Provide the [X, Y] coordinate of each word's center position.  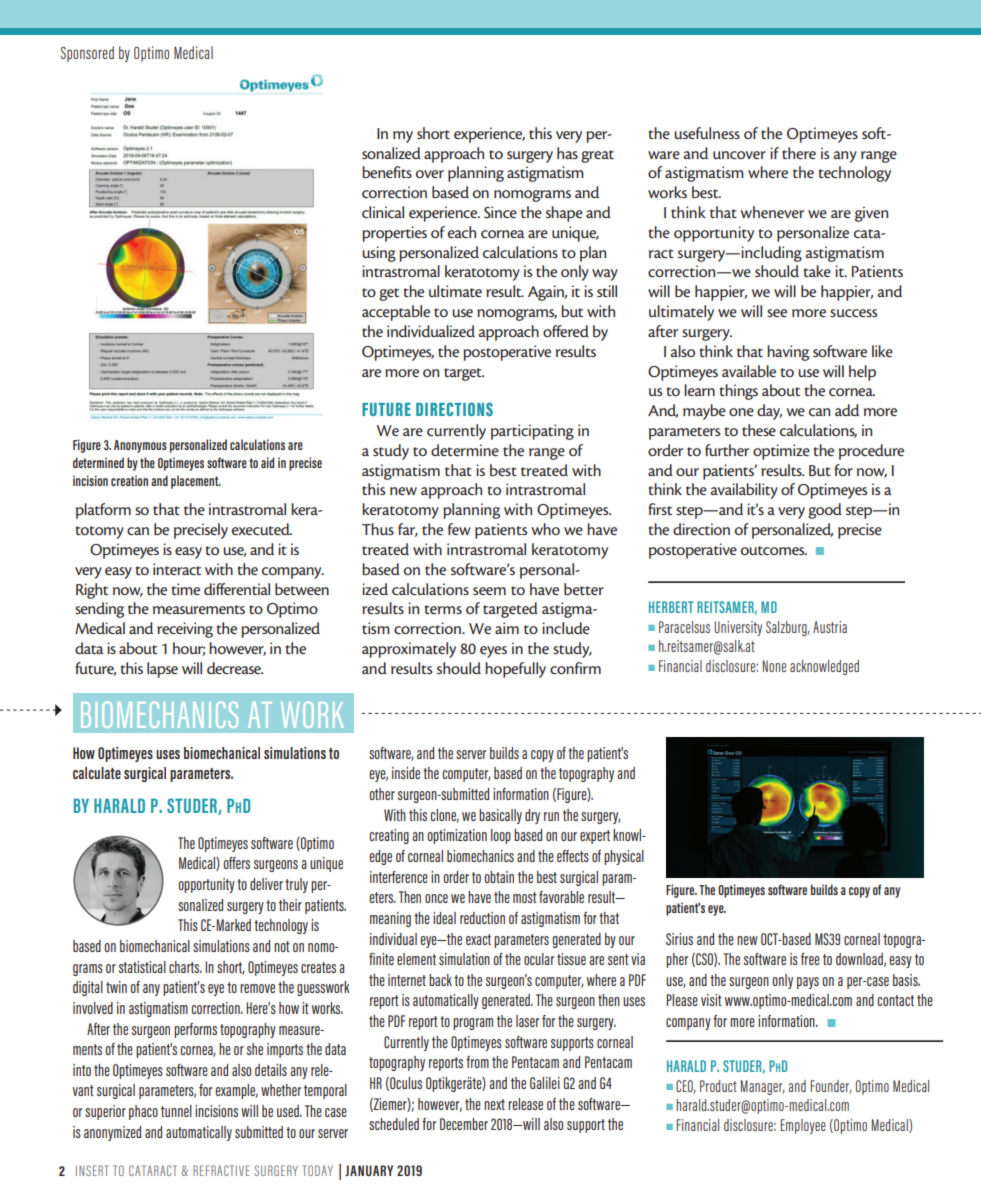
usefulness [707, 133]
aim [507, 628]
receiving [185, 630]
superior [105, 1112]
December [464, 1124]
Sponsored [87, 54]
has [567, 153]
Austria [830, 627]
